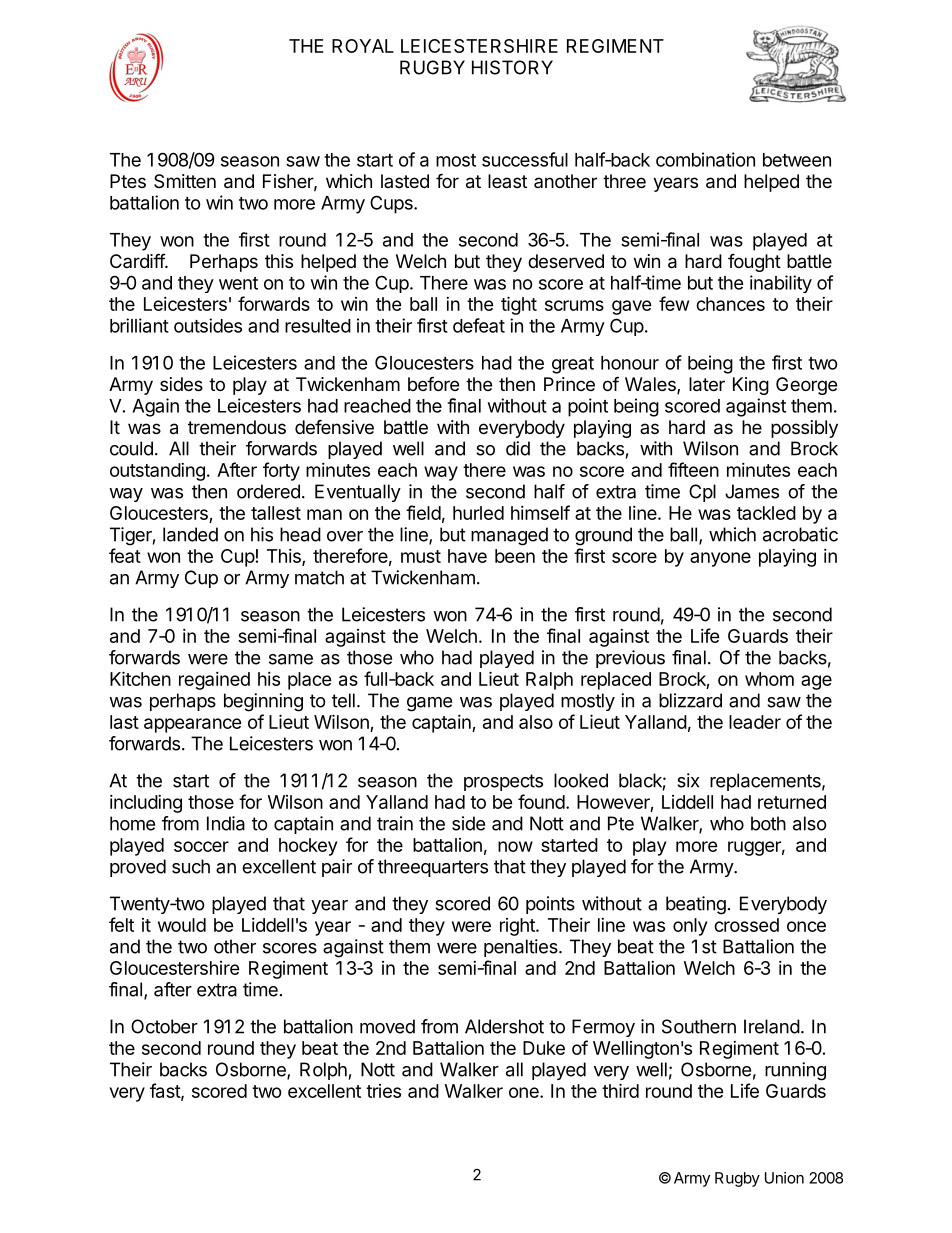 The height and width of the page is (1233, 952). What do you see at coordinates (383, 1091) in the page?
I see `tries` at bounding box center [383, 1091].
